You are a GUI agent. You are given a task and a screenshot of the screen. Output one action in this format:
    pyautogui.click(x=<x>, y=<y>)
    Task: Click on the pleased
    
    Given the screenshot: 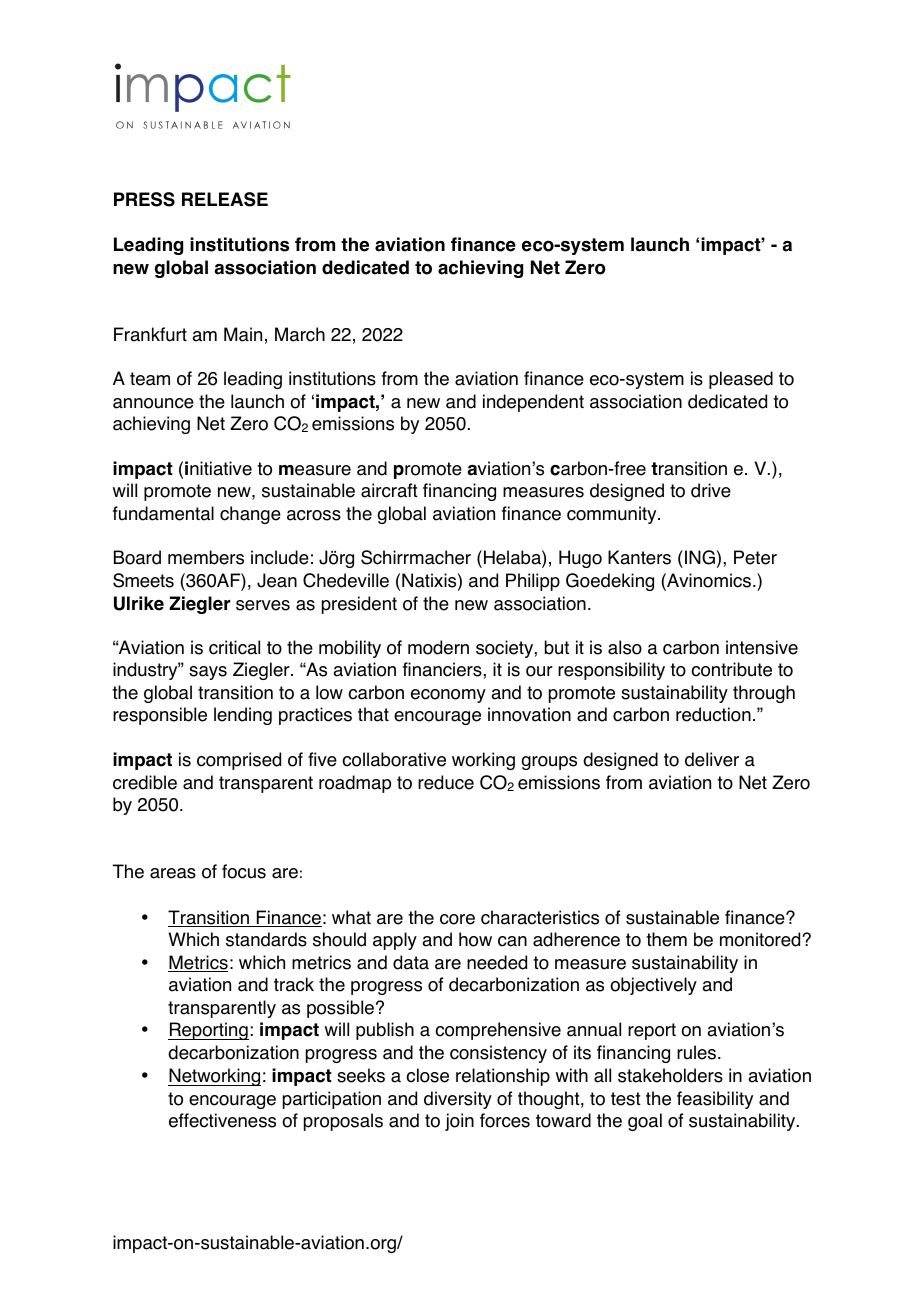 What is the action you would take?
    pyautogui.click(x=741, y=380)
